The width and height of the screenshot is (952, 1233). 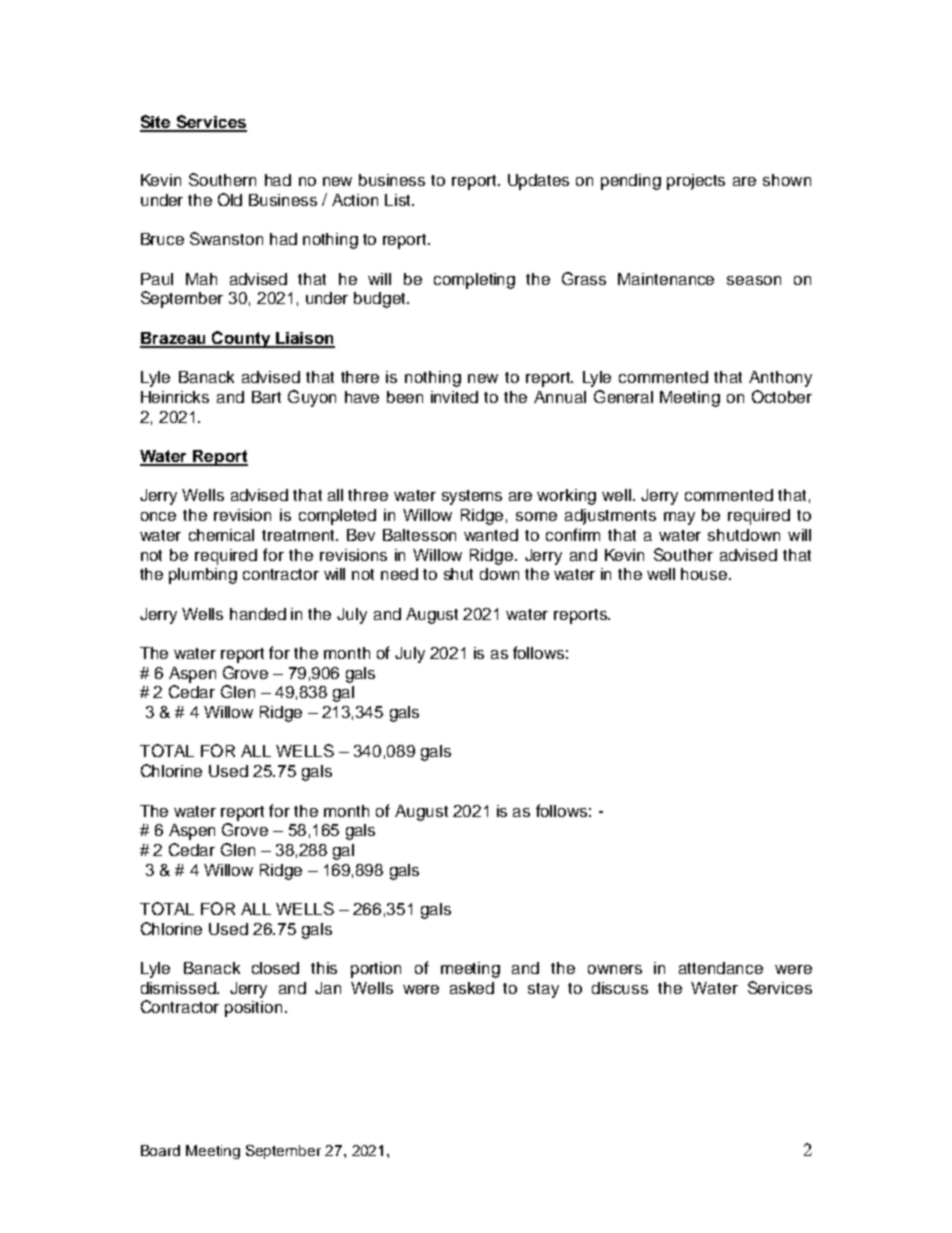 What do you see at coordinates (399, 574) in the screenshot?
I see `need` at bounding box center [399, 574].
